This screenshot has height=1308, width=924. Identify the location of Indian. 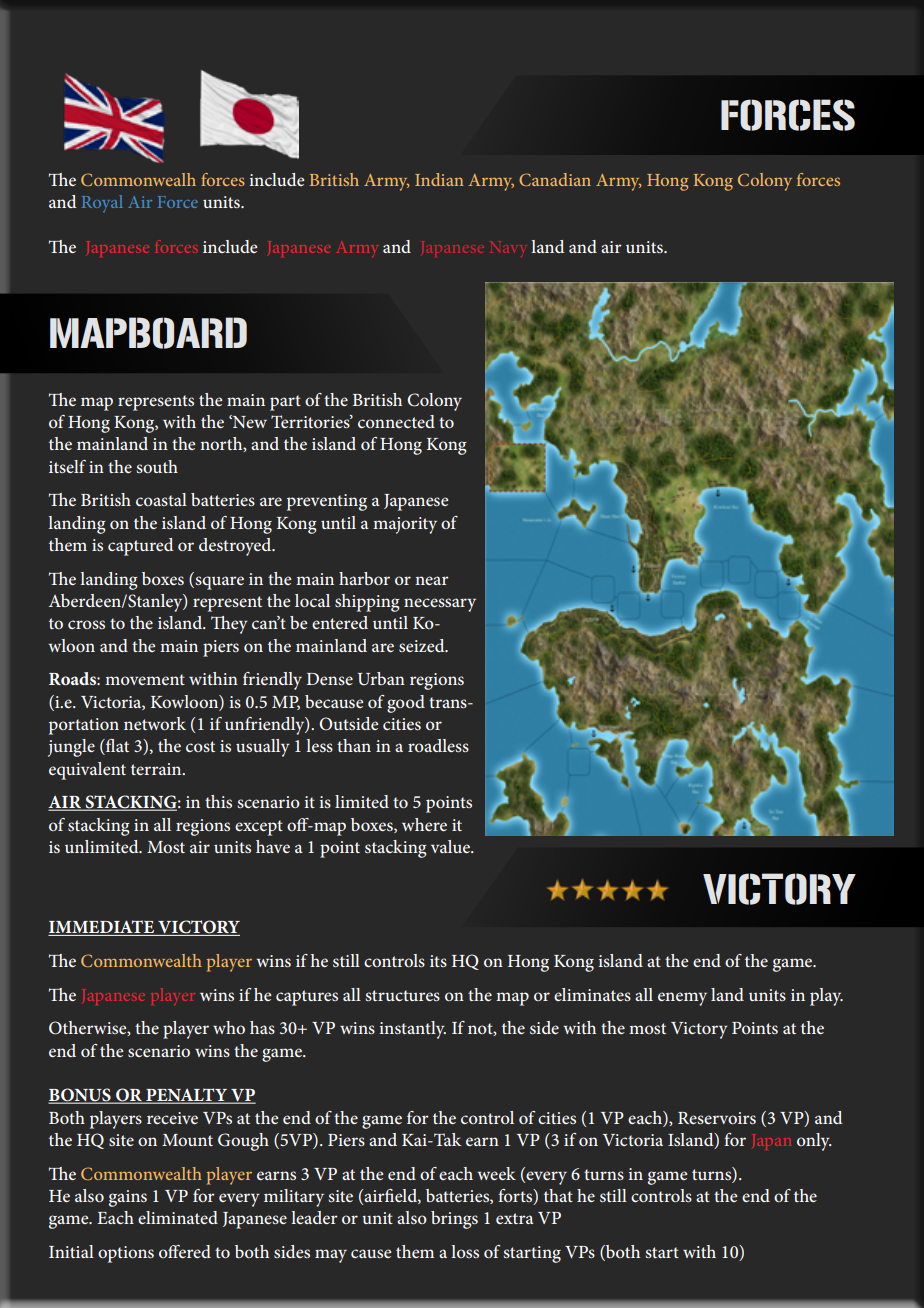
(439, 179).
